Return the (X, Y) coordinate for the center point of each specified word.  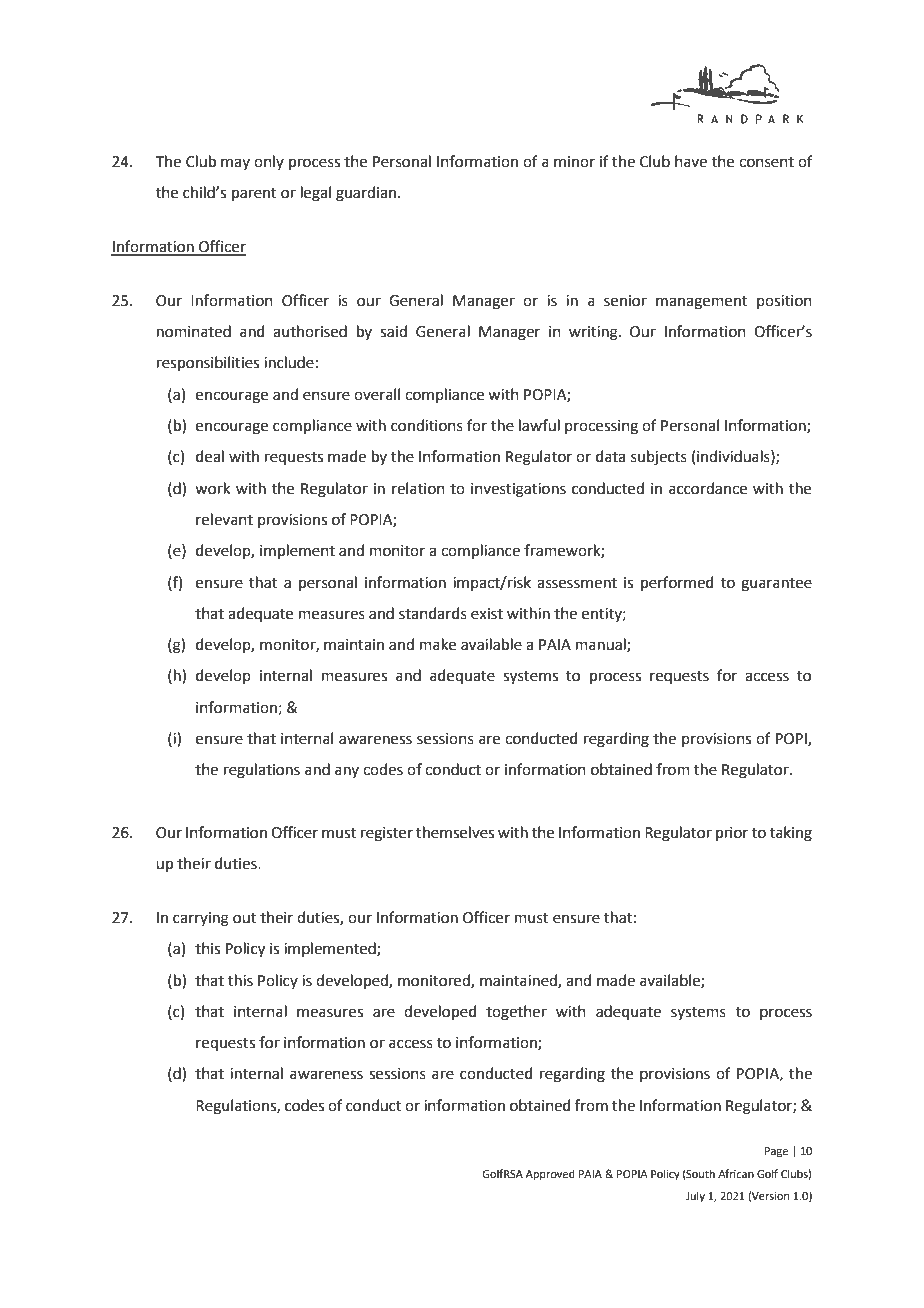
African (736, 1173)
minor (574, 162)
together (516, 1013)
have (691, 161)
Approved (550, 1175)
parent (254, 194)
